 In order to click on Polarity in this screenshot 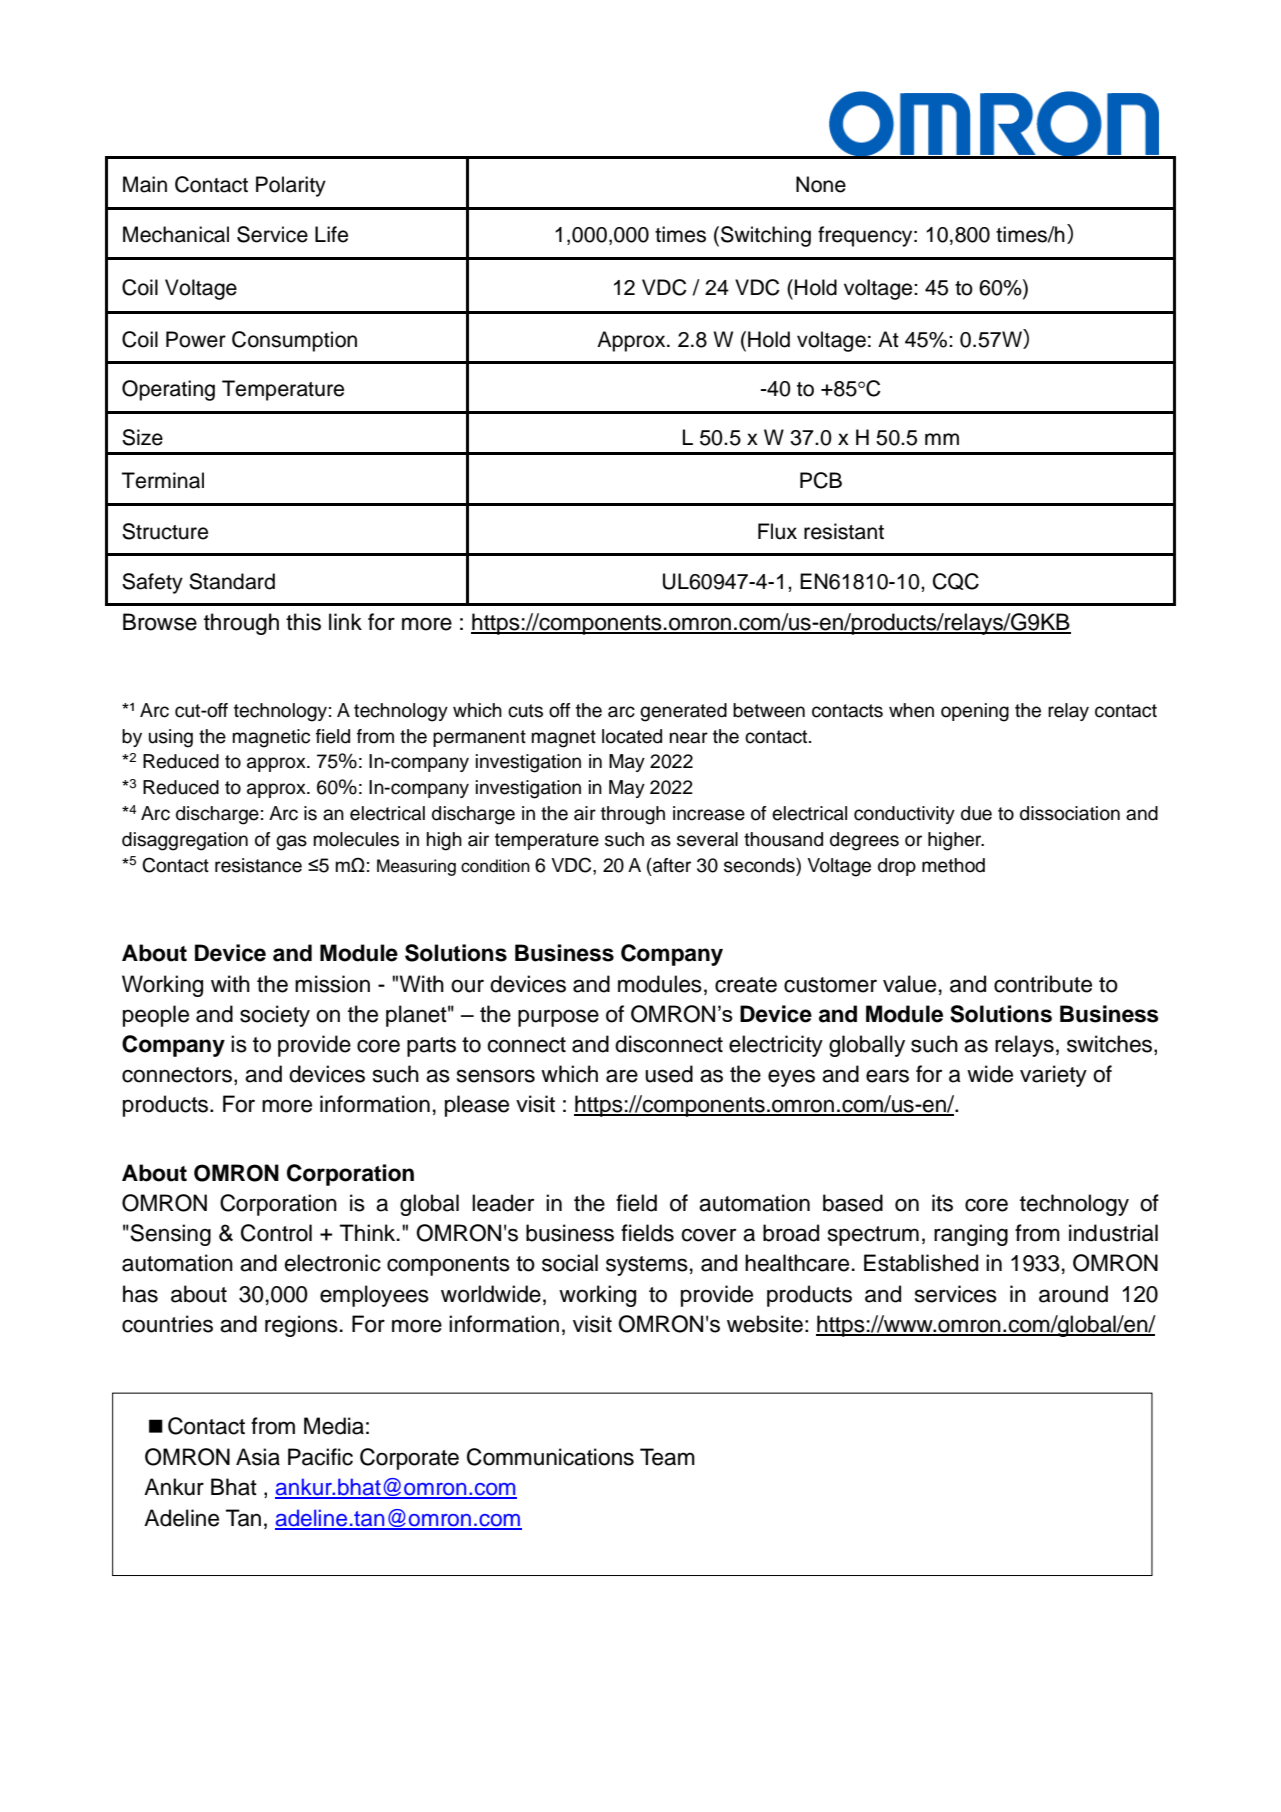, I will do `click(291, 186)`.
